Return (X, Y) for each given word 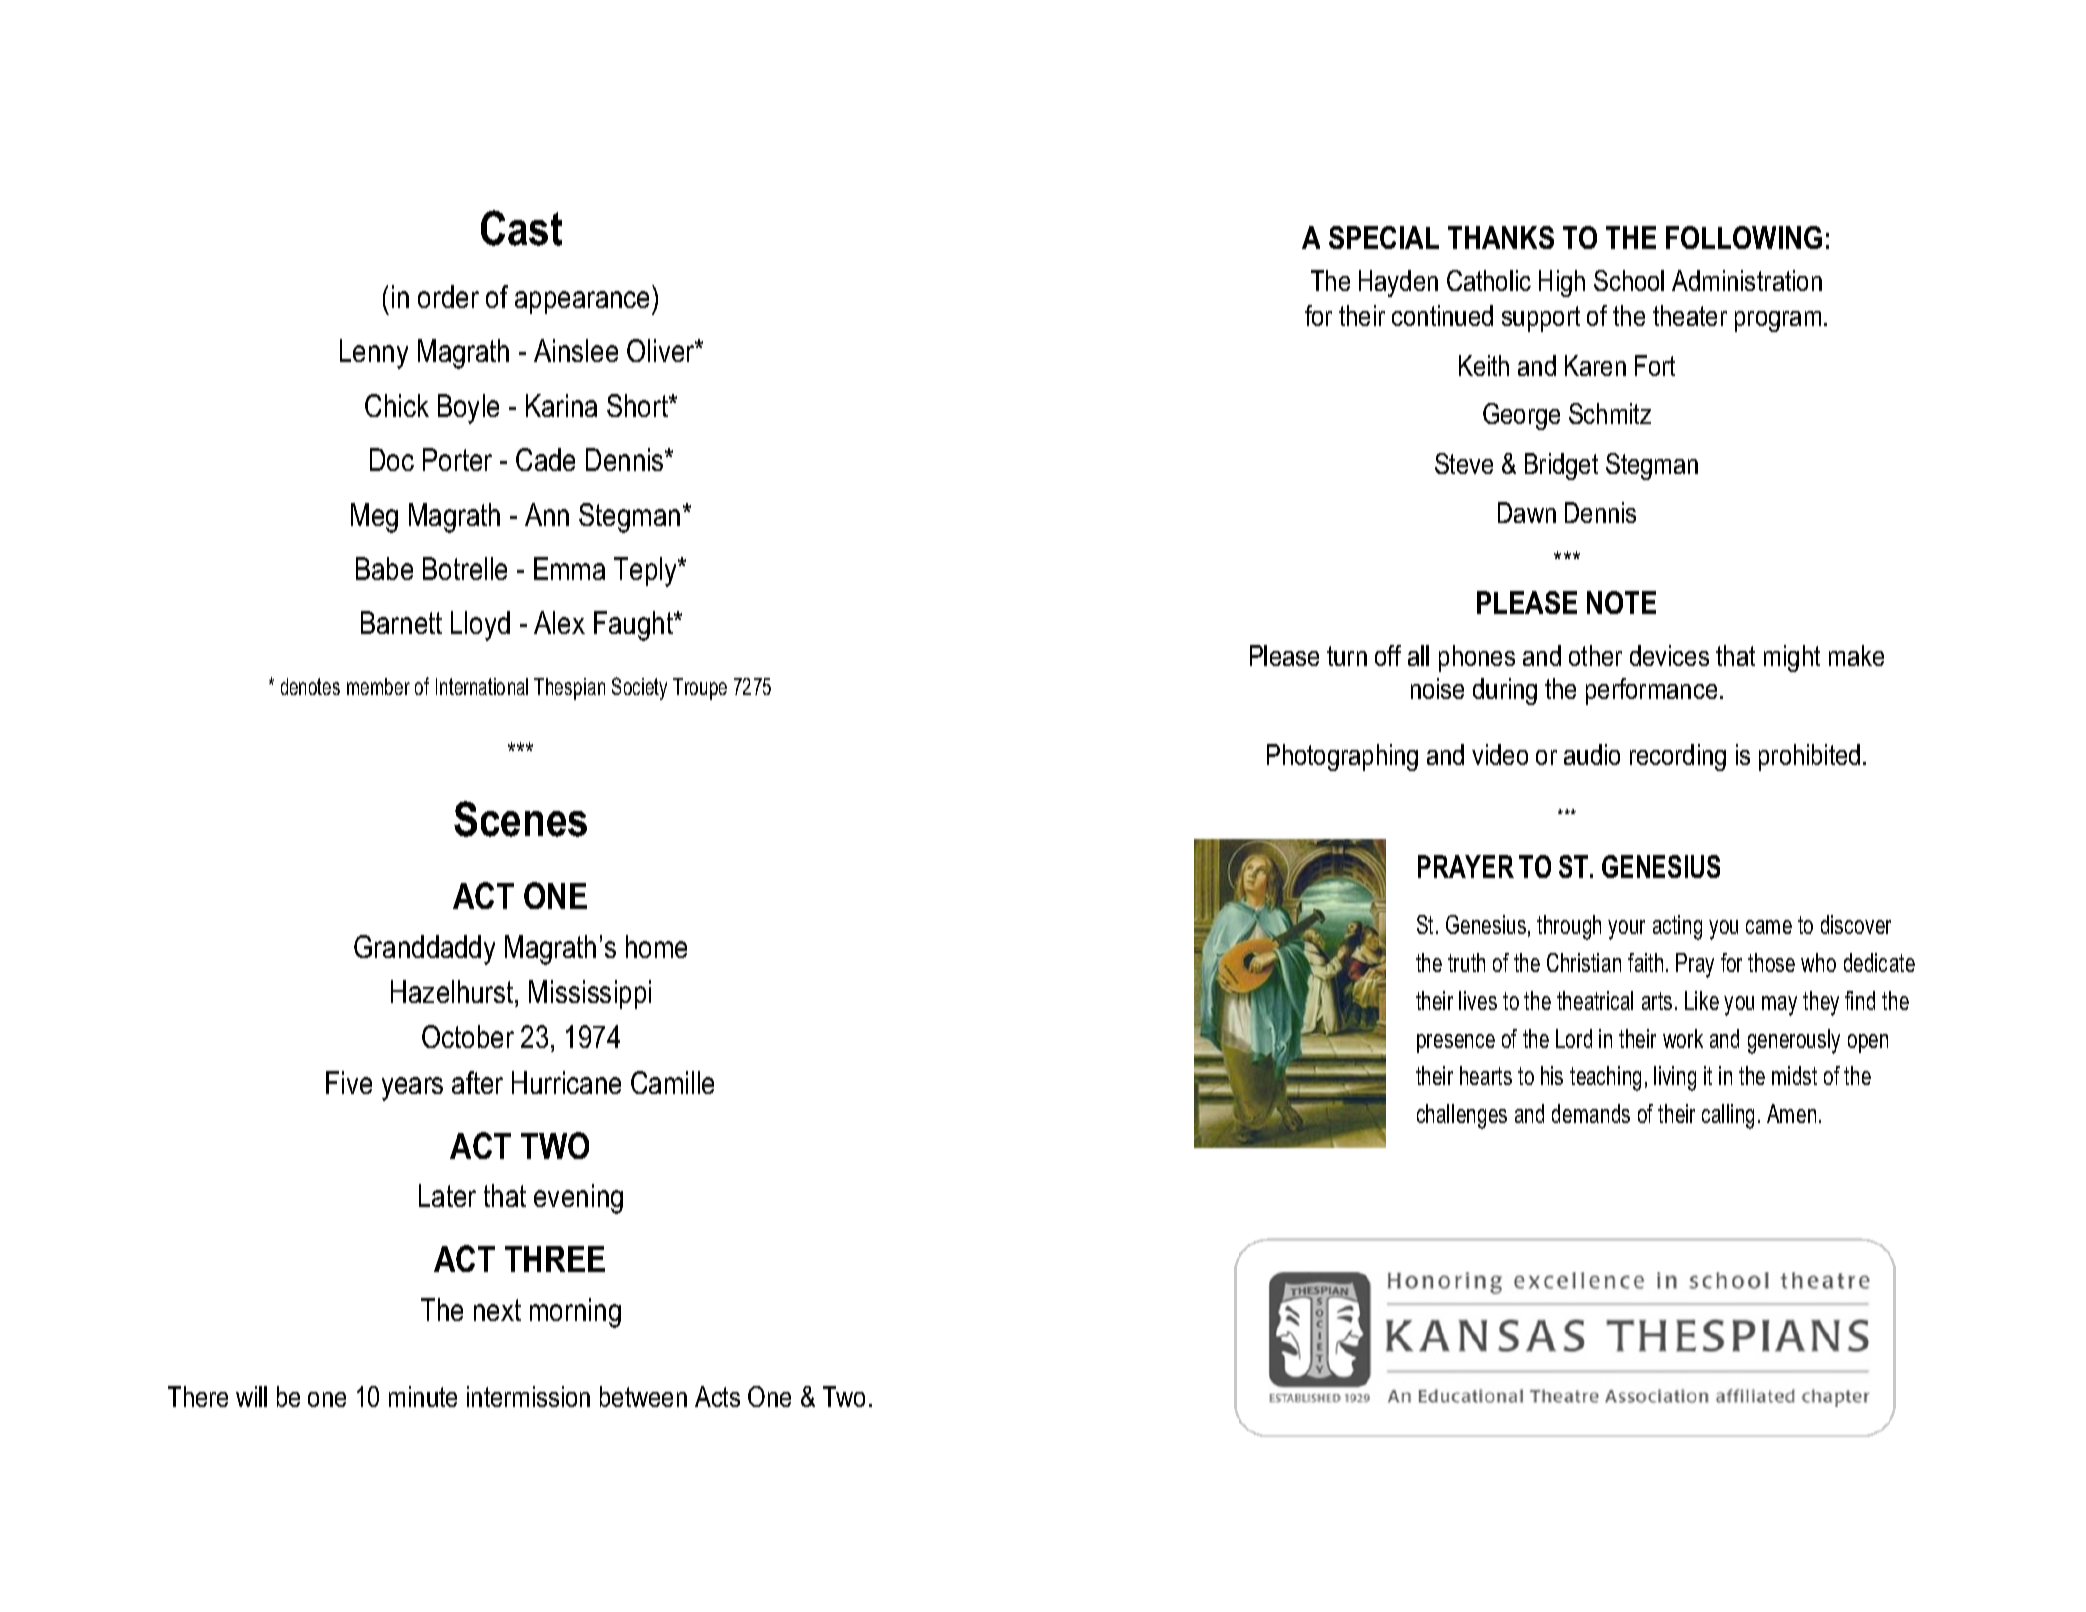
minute (423, 1396)
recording (1678, 757)
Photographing (1342, 757)
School (1629, 280)
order (448, 296)
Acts (717, 1396)
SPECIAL (1384, 237)
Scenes (520, 819)
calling (1728, 1116)
